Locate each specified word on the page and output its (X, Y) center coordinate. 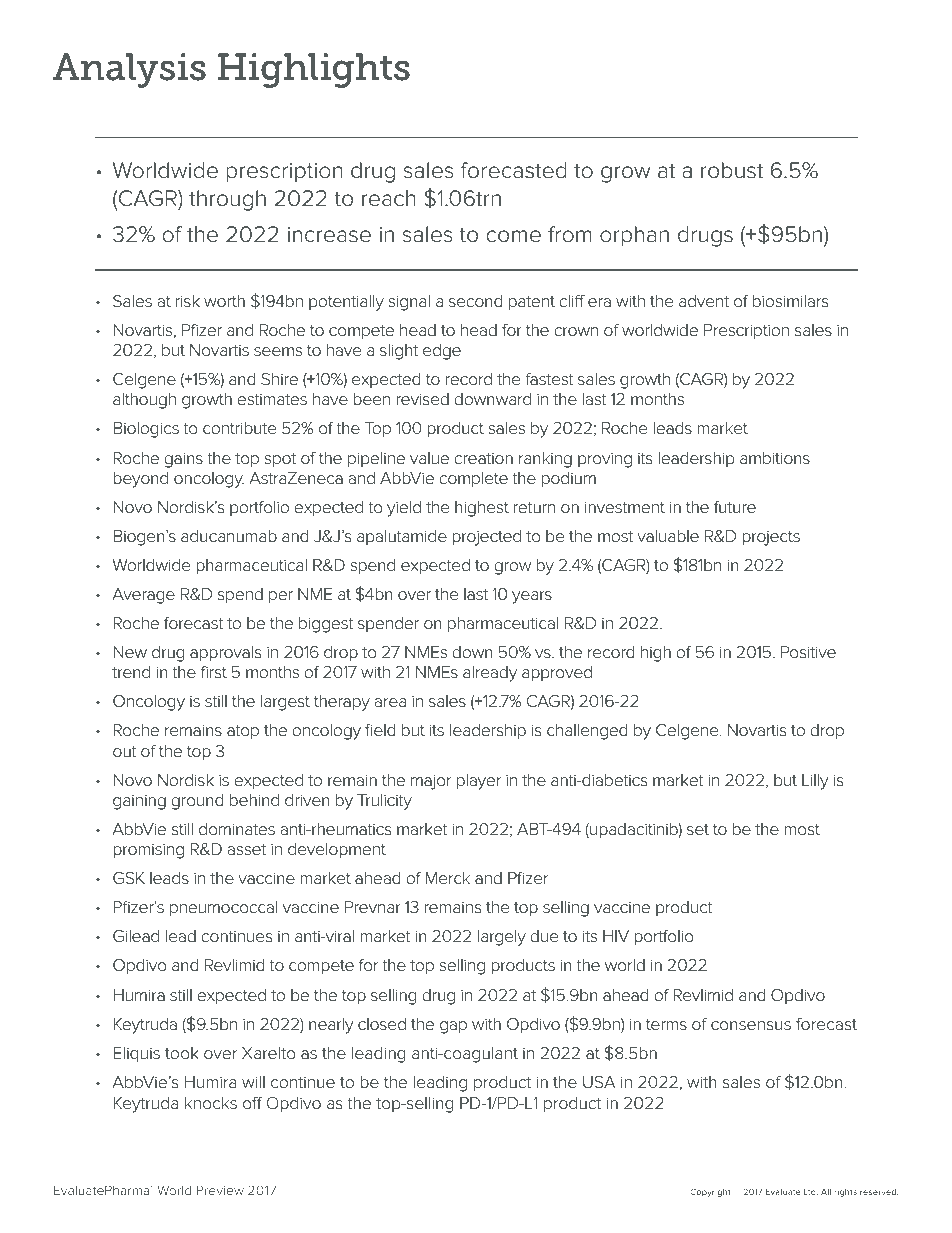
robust (732, 170)
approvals (226, 654)
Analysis (129, 70)
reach (389, 198)
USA (599, 1082)
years (532, 597)
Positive (808, 652)
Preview (220, 1190)
